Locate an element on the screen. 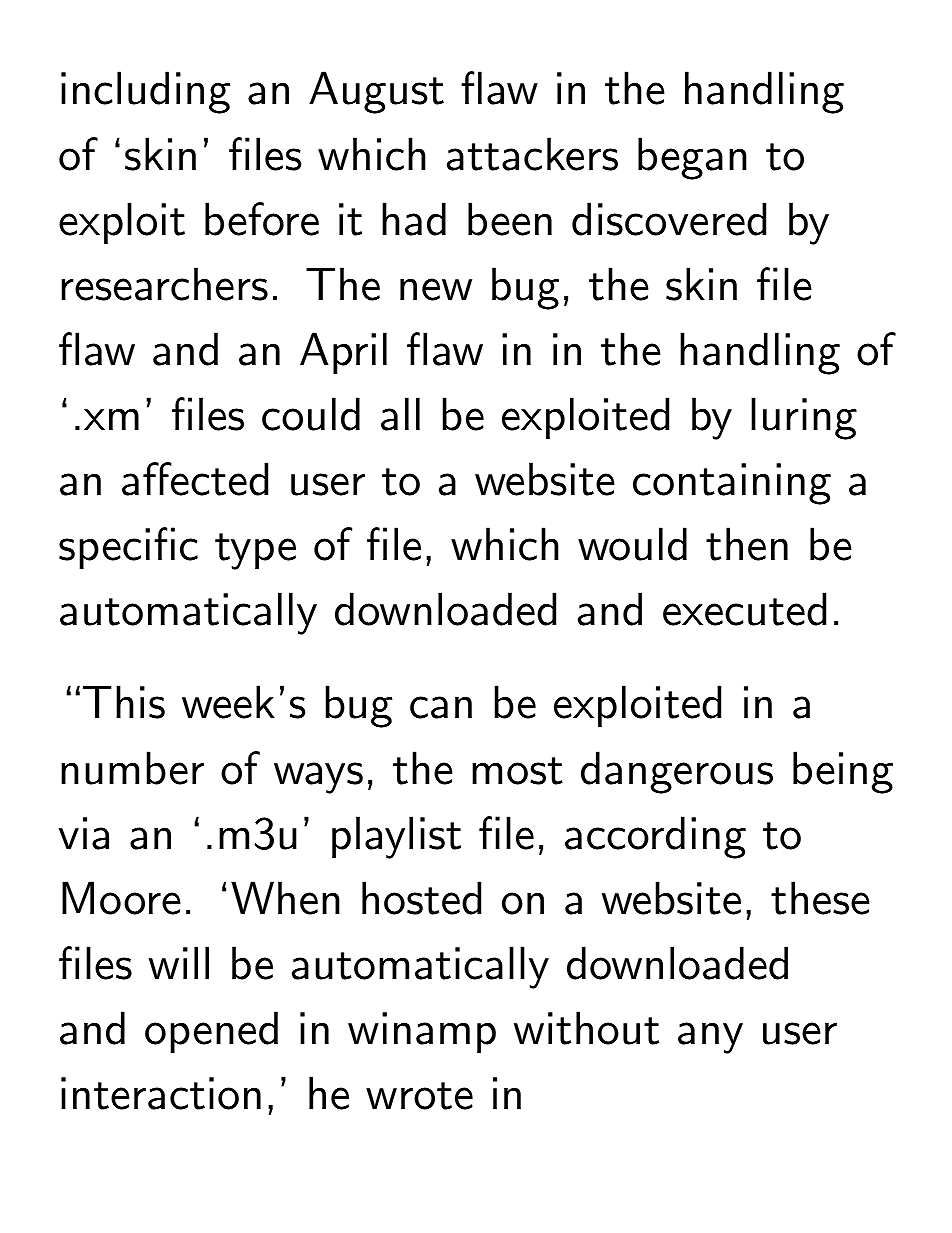 The width and height of the screenshot is (952, 1233). most is located at coordinates (517, 771).
